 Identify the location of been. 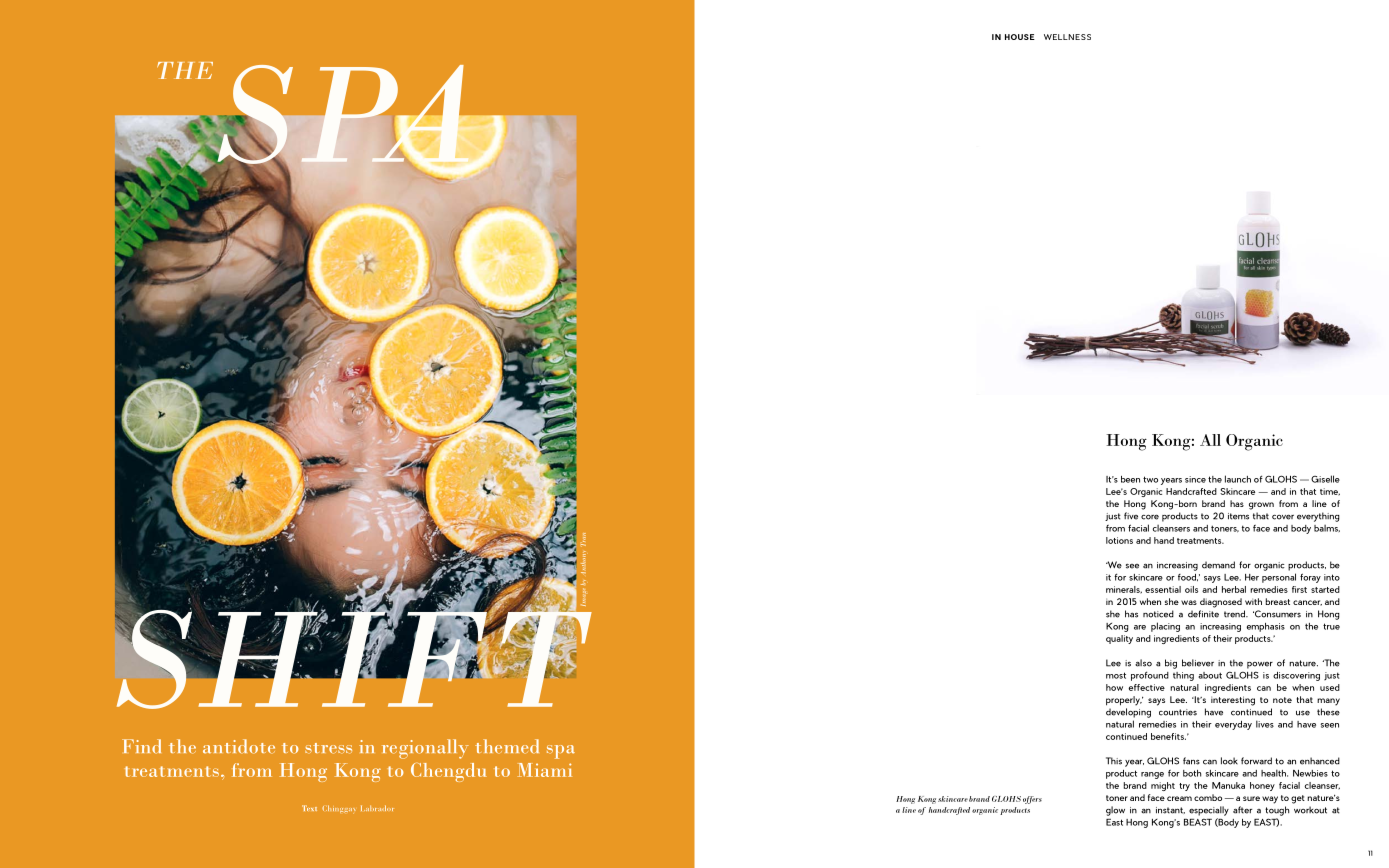
(1130, 479).
